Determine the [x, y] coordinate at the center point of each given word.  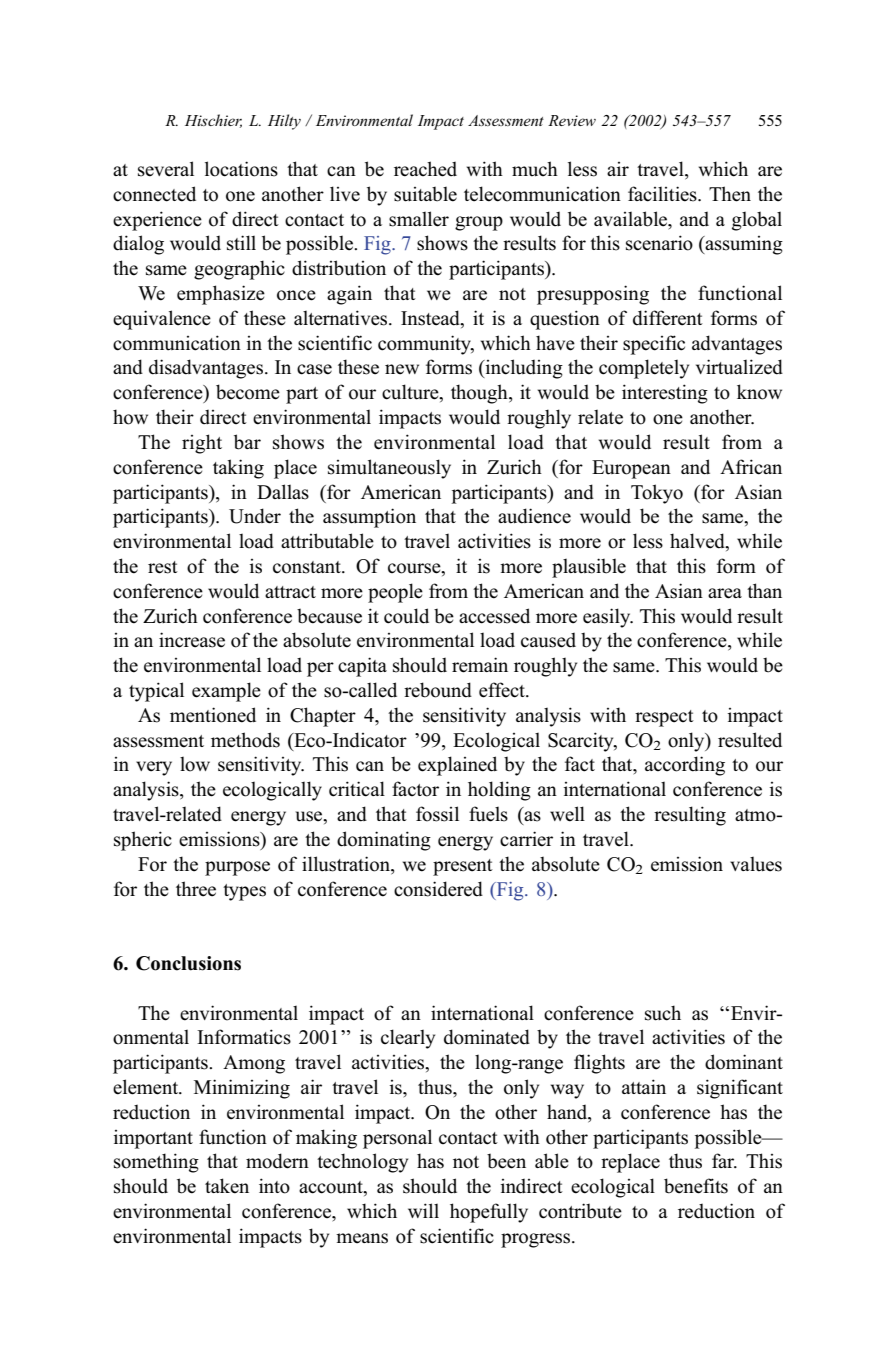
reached [425, 169]
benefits [696, 1186]
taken [227, 1186]
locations [241, 169]
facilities [663, 194]
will [423, 1210]
